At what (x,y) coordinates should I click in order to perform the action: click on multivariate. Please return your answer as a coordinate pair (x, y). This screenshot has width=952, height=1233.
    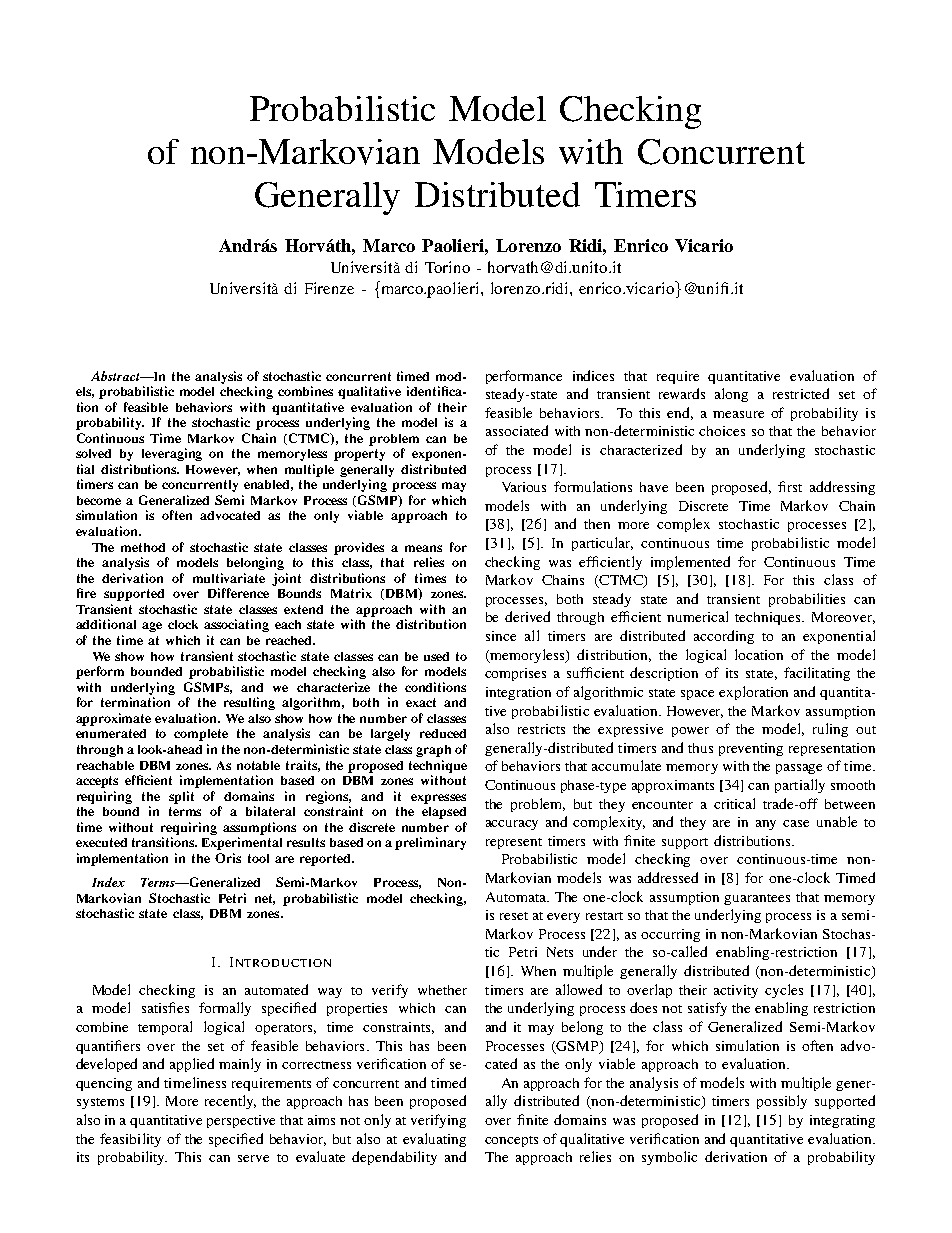
    Looking at the image, I should click on (229, 578).
